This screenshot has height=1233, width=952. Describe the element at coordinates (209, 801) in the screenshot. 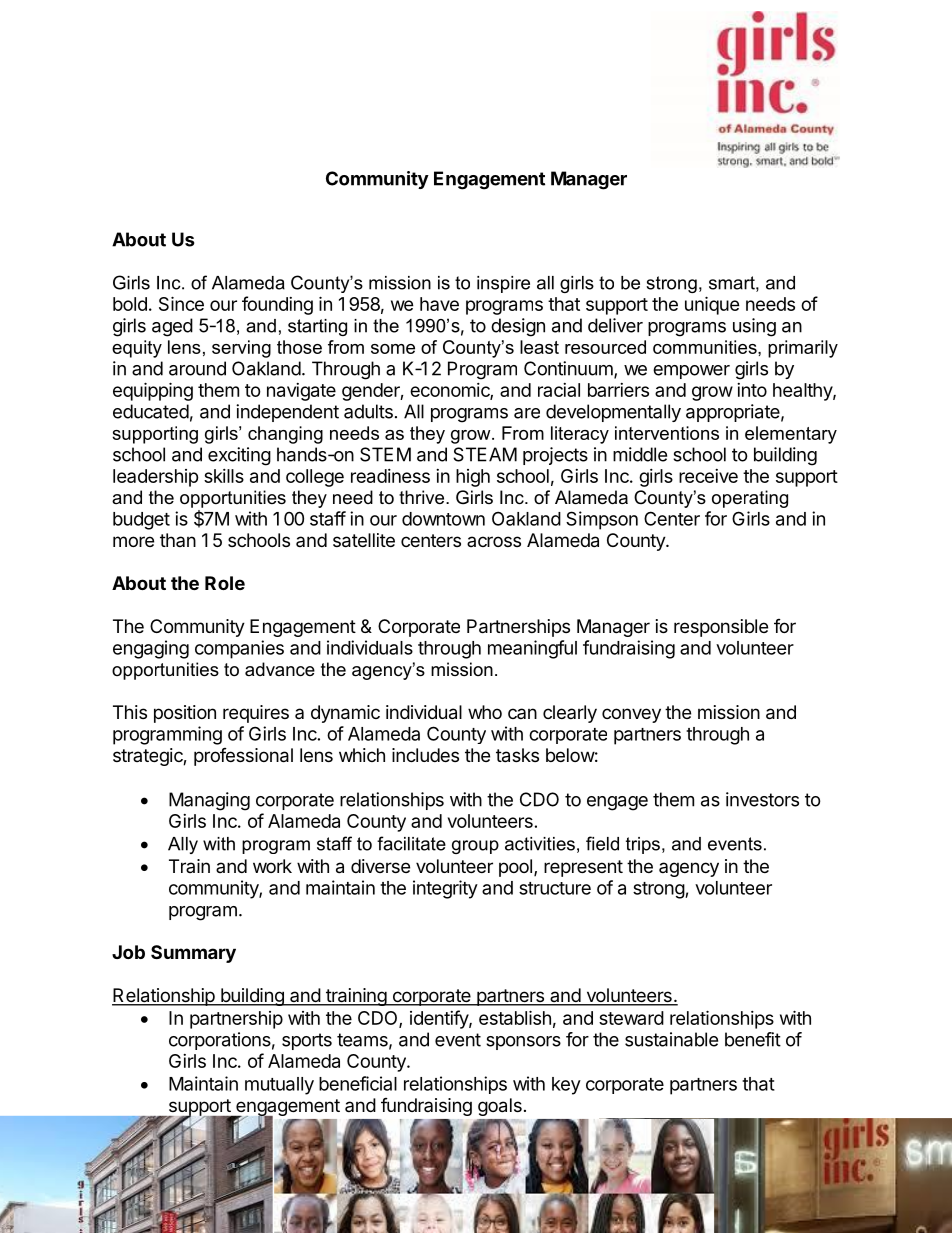

I see `Managing` at that location.
